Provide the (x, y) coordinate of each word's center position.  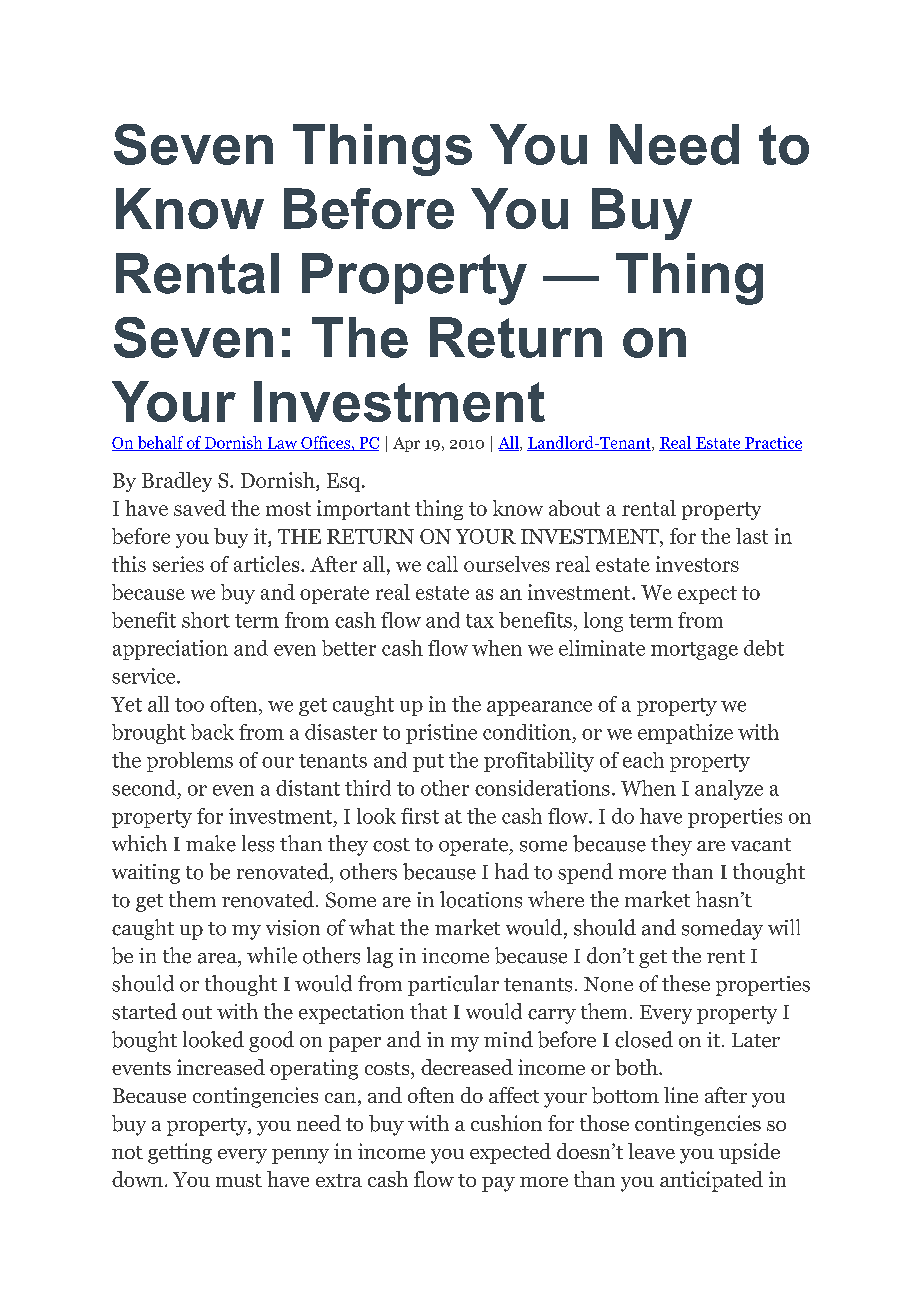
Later (756, 1040)
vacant (761, 845)
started (144, 1011)
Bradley (177, 482)
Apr (406, 444)
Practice (772, 443)
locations (481, 899)
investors (697, 564)
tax (480, 621)
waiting (146, 874)
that (428, 1011)
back (212, 732)
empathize (685, 734)
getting (180, 1153)
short (206, 620)
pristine (441, 734)
